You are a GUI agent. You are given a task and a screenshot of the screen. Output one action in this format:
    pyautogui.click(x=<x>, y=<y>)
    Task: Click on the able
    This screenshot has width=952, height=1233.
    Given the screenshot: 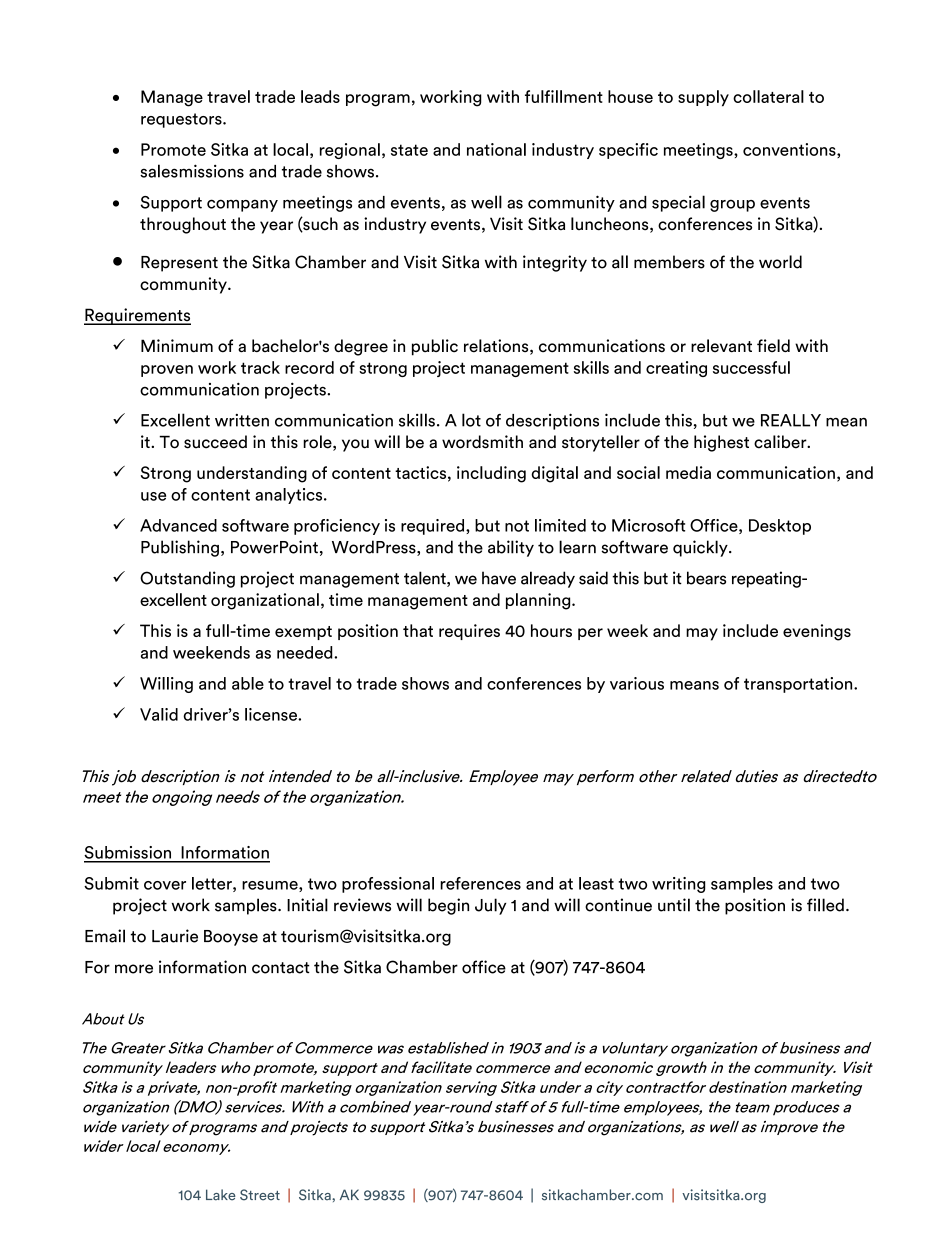 What is the action you would take?
    pyautogui.click(x=248, y=683)
